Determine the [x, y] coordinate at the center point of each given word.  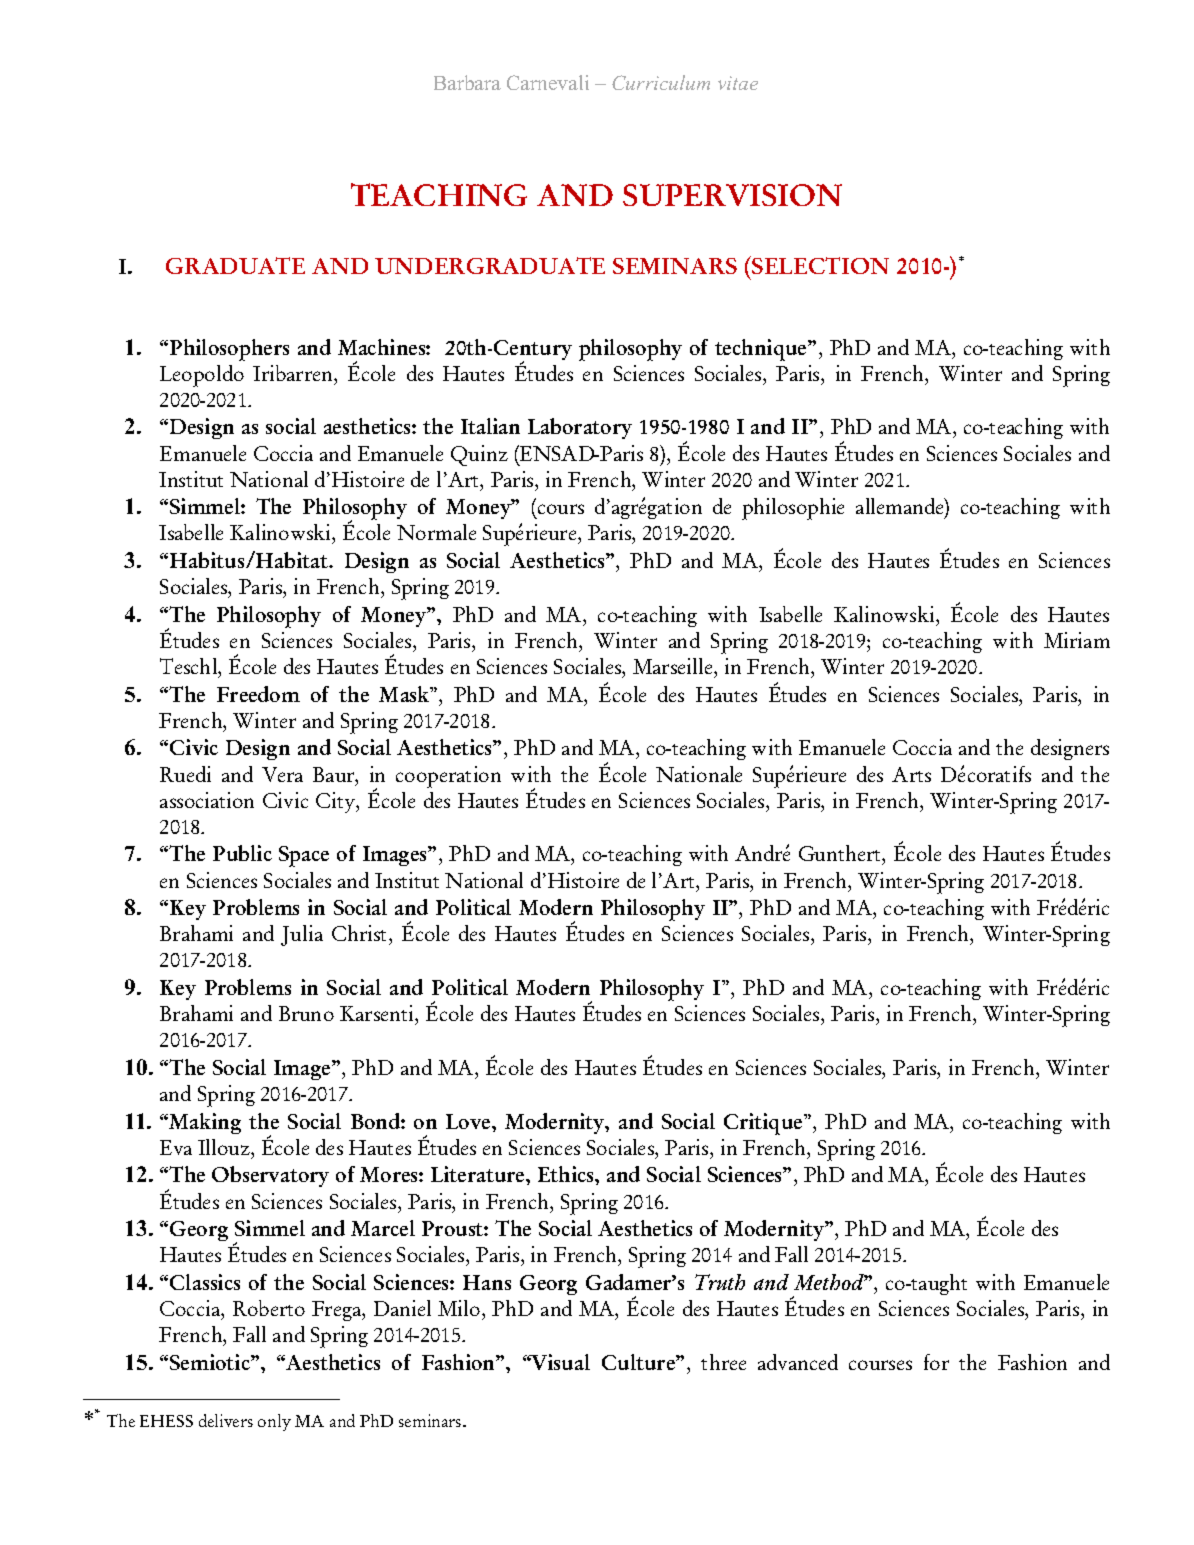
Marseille [674, 666]
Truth [720, 1282]
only [274, 1422]
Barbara [467, 82]
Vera [282, 774]
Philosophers [229, 350]
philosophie [793, 509]
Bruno [306, 1013]
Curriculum [661, 82]
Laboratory [580, 428]
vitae [738, 83]
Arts [911, 774]
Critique [764, 1124]
